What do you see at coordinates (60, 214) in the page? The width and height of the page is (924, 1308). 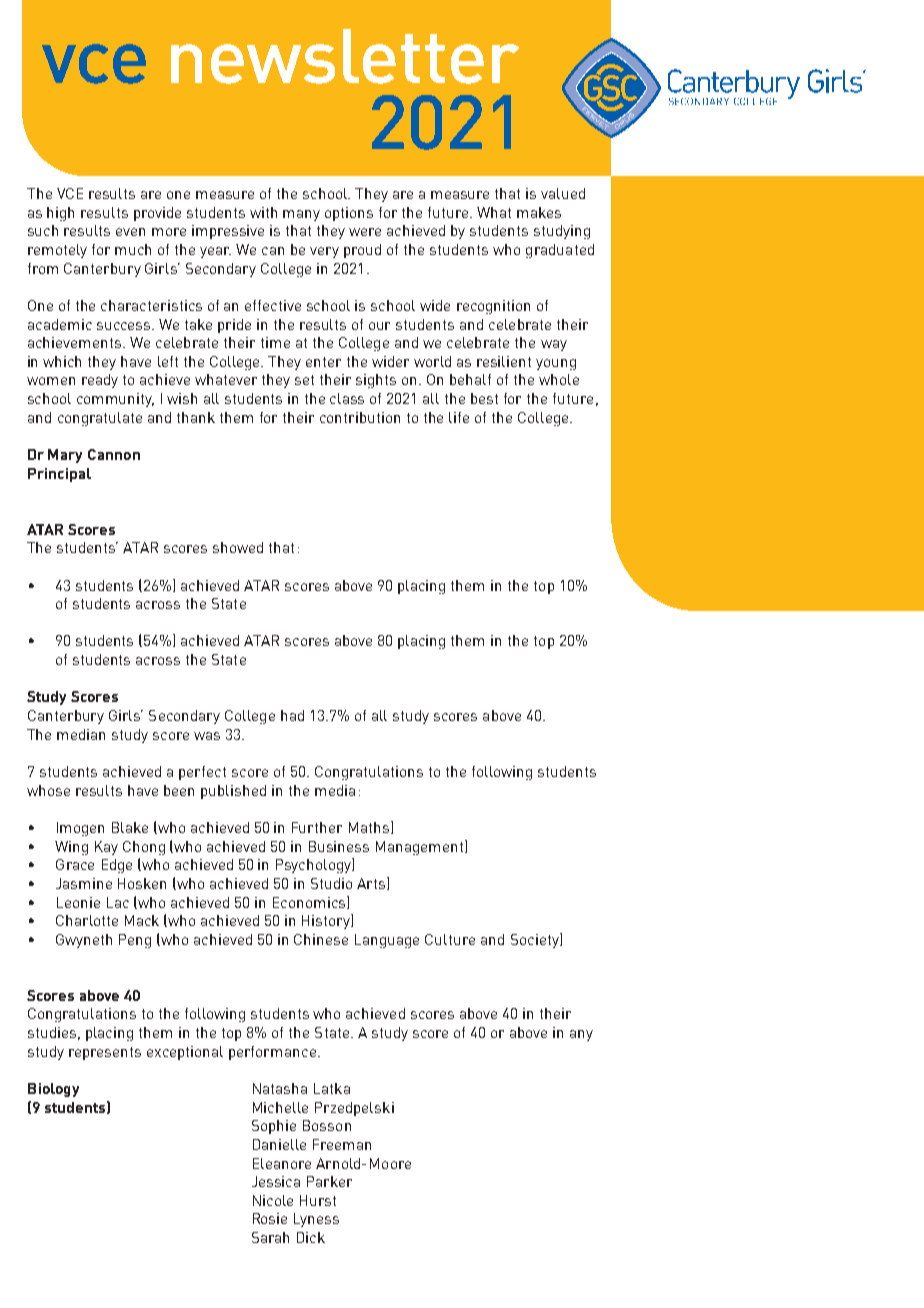 I see `high` at bounding box center [60, 214].
